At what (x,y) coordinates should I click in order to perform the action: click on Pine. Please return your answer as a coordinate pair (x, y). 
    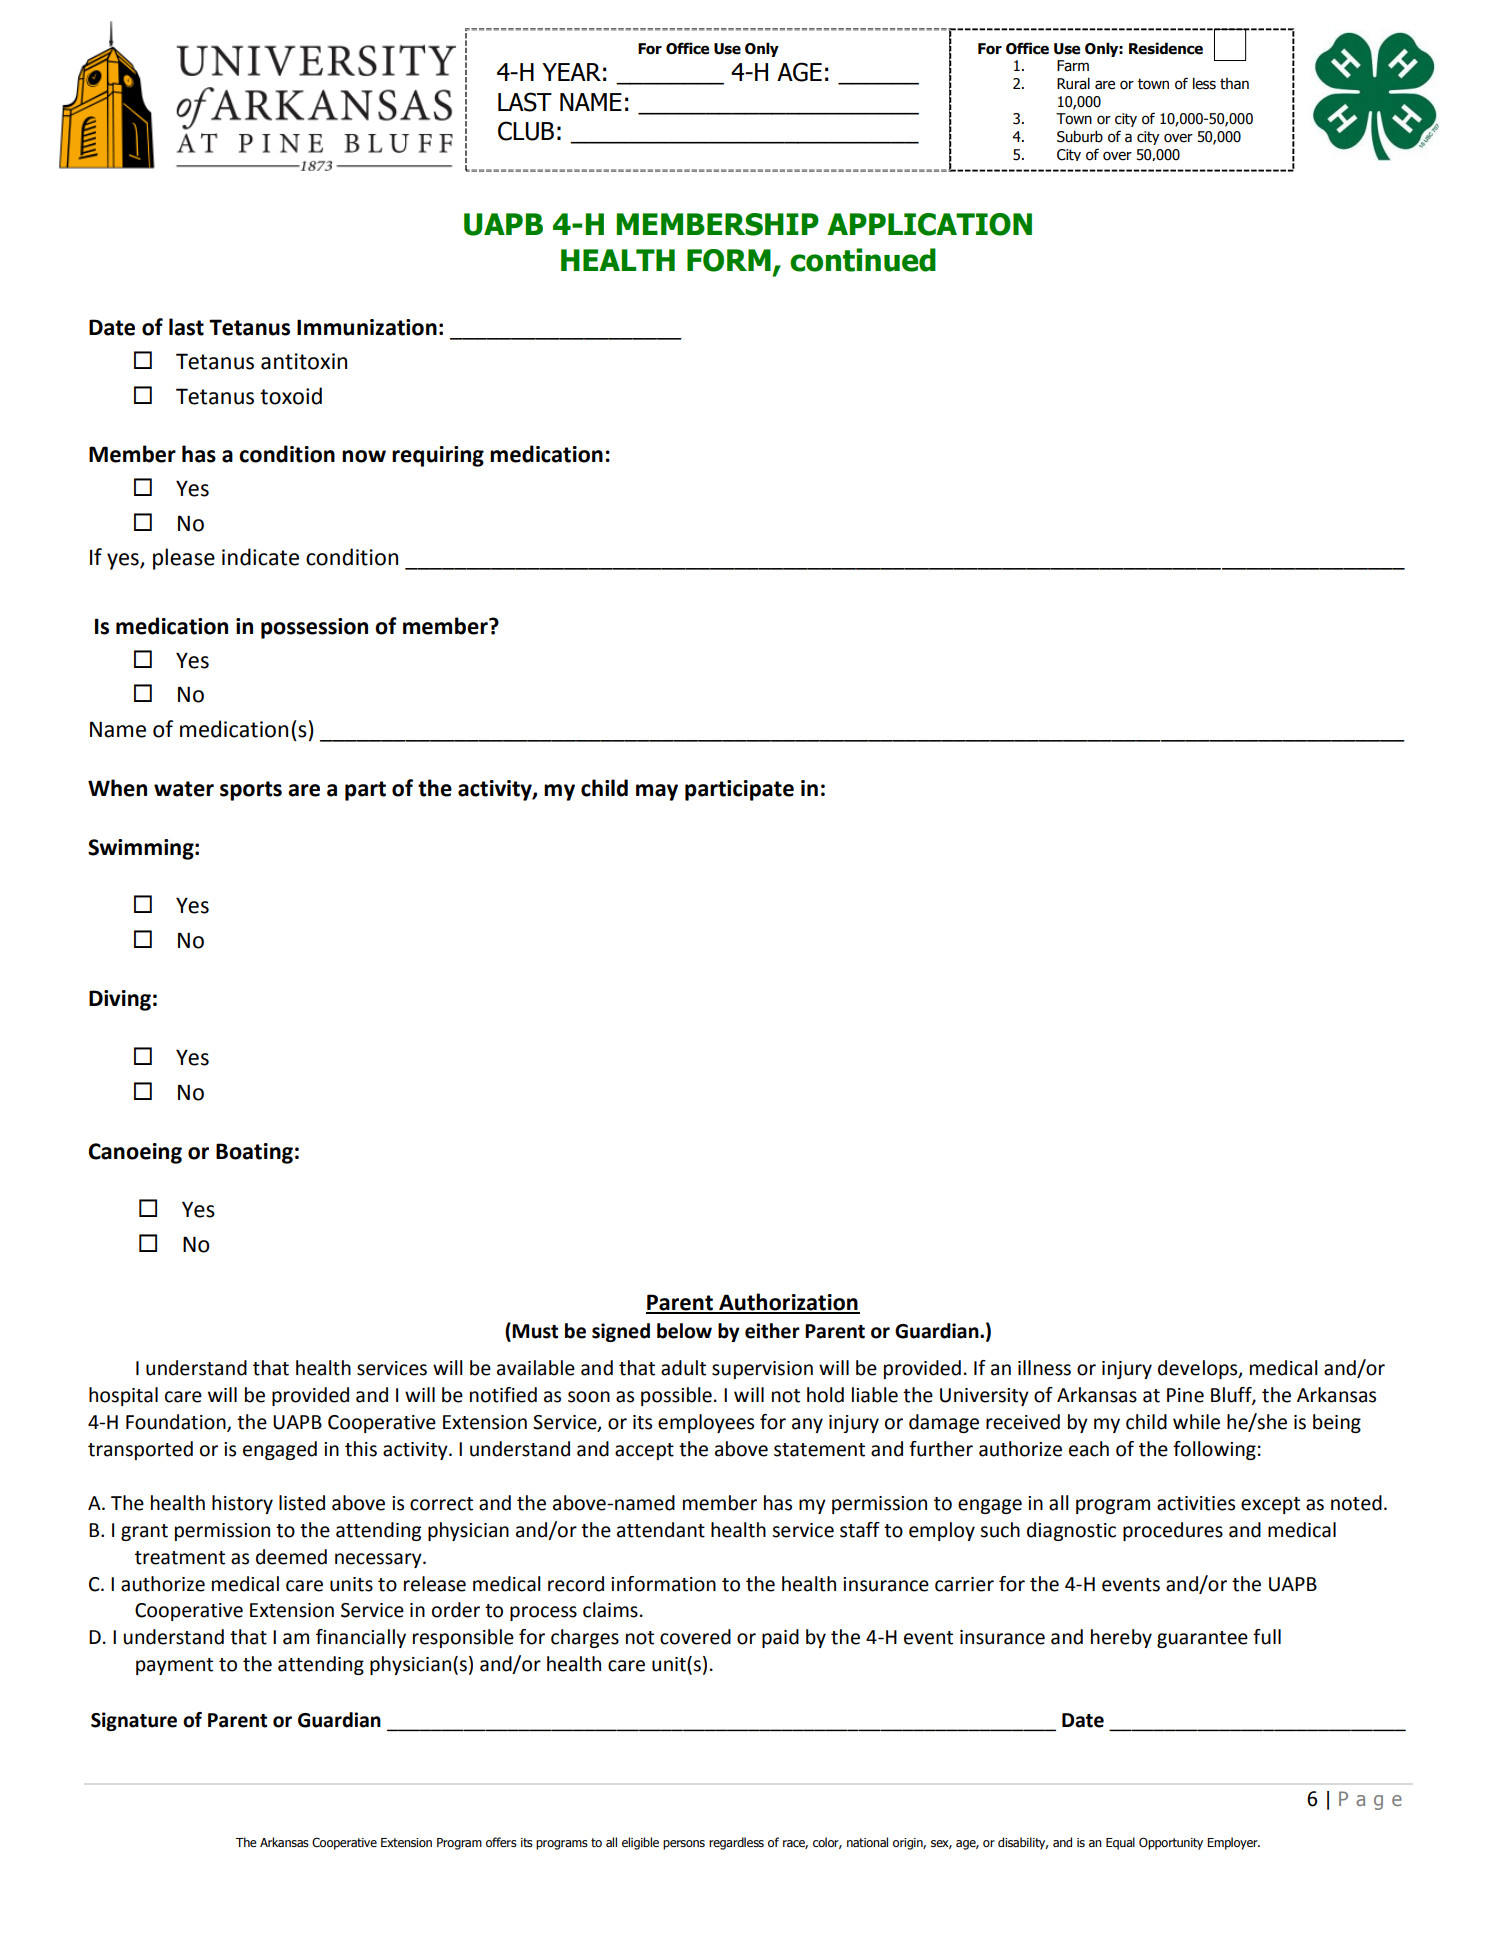
    Looking at the image, I should click on (1185, 1395).
